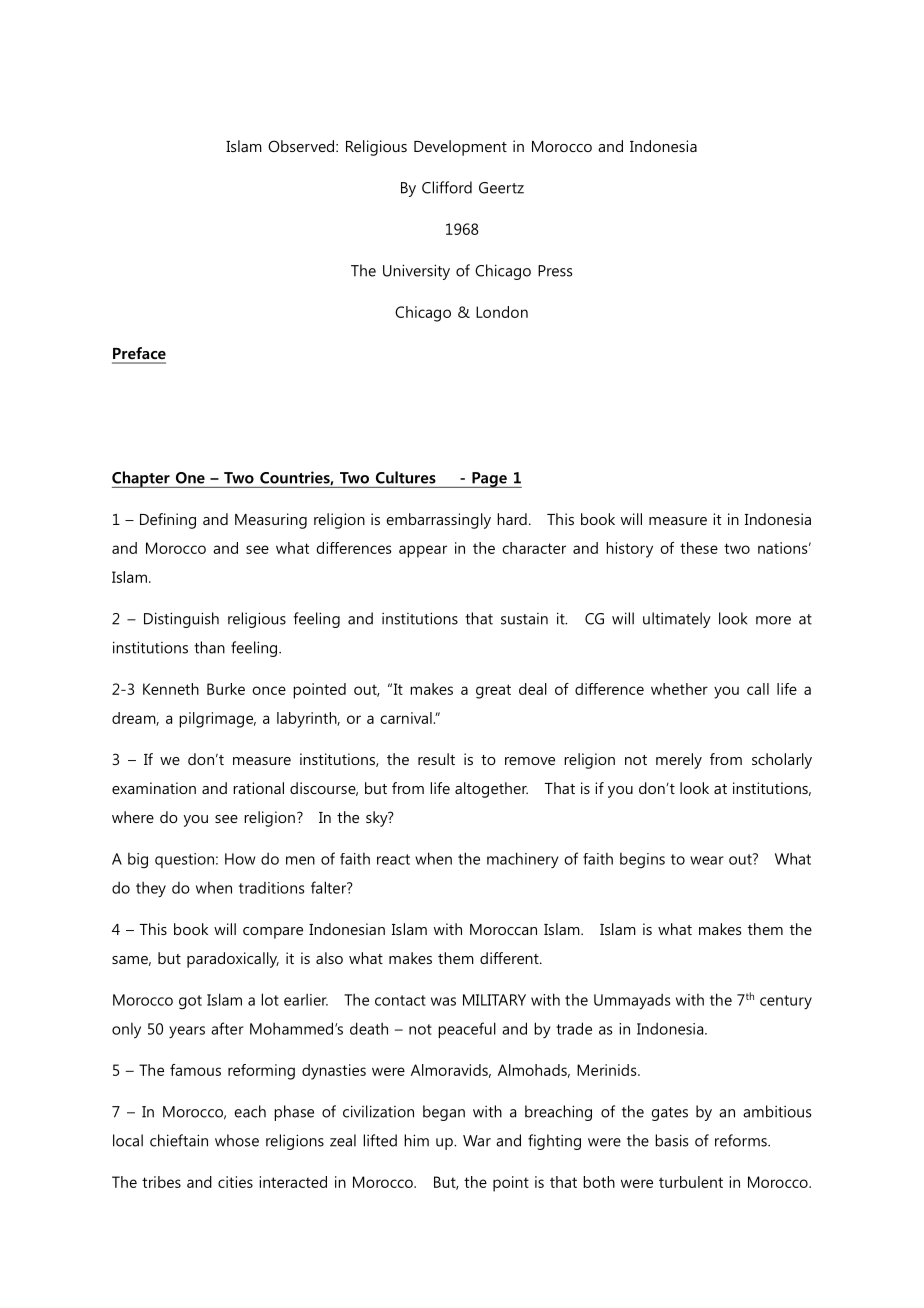  Describe the element at coordinates (209, 647) in the page. I see `than` at that location.
